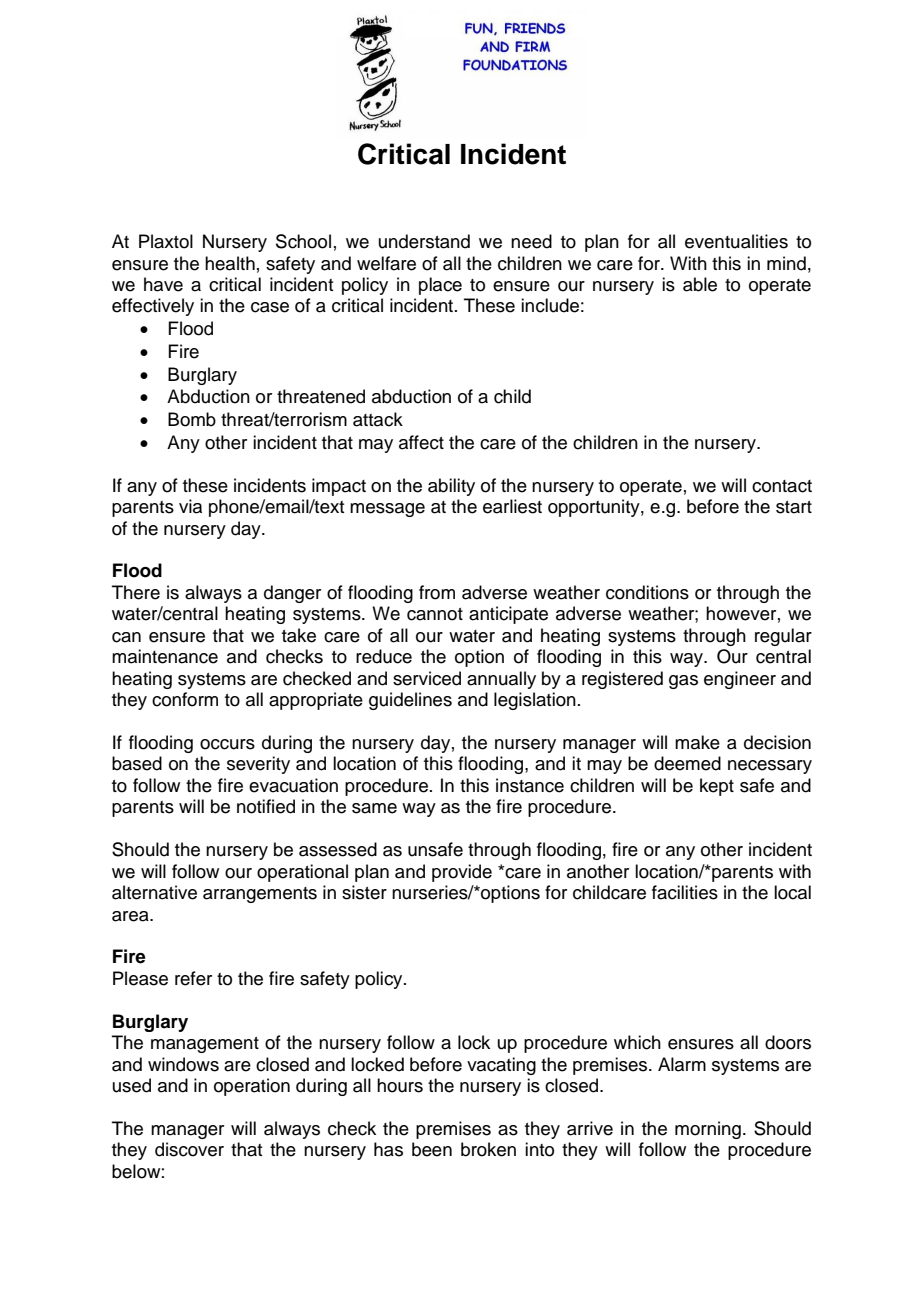  I want to click on able, so click(700, 284).
